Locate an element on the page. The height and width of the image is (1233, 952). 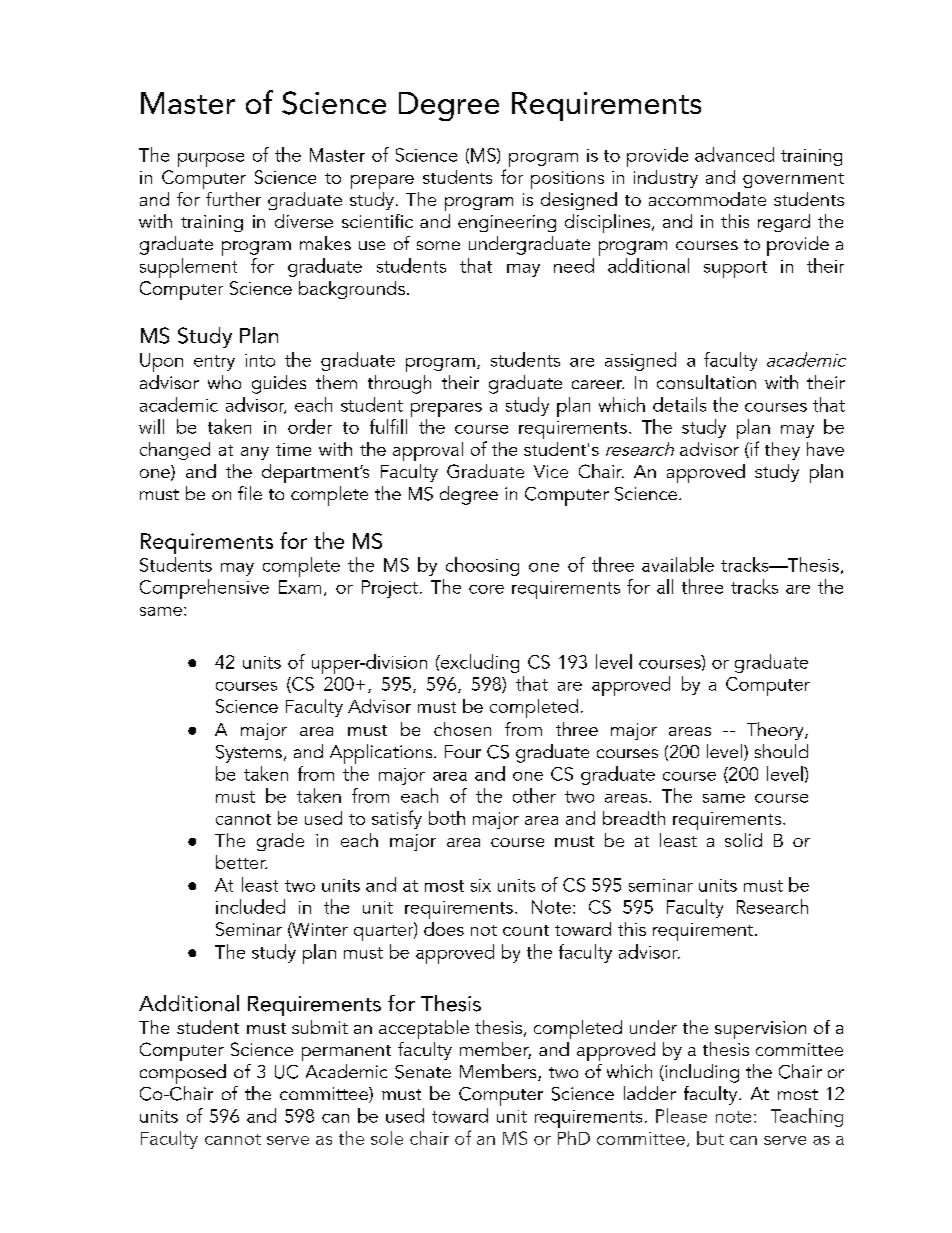
Comprehensive is located at coordinates (204, 589).
